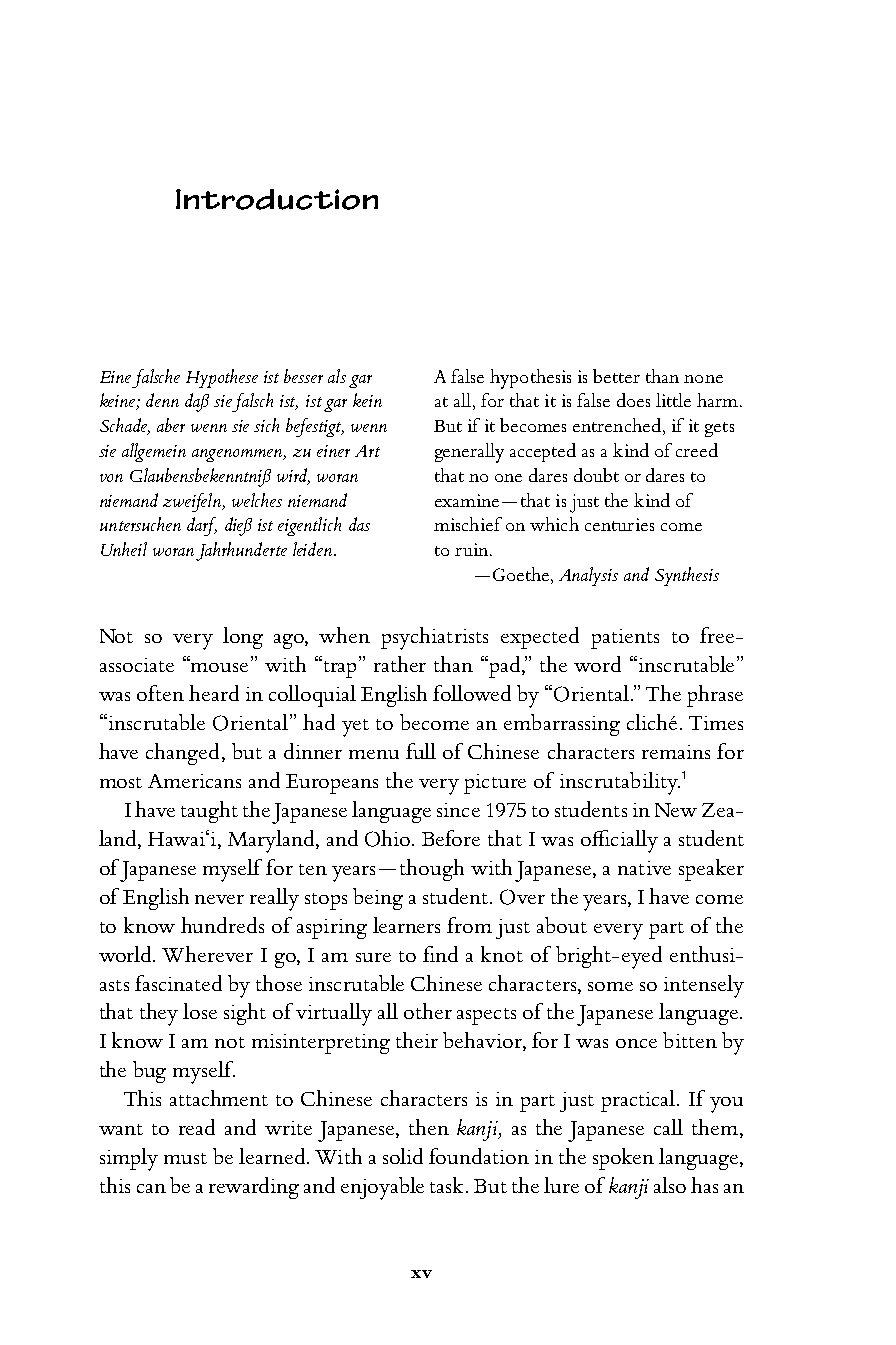 The width and height of the screenshot is (896, 1345). What do you see at coordinates (209, 812) in the screenshot?
I see `taught` at bounding box center [209, 812].
